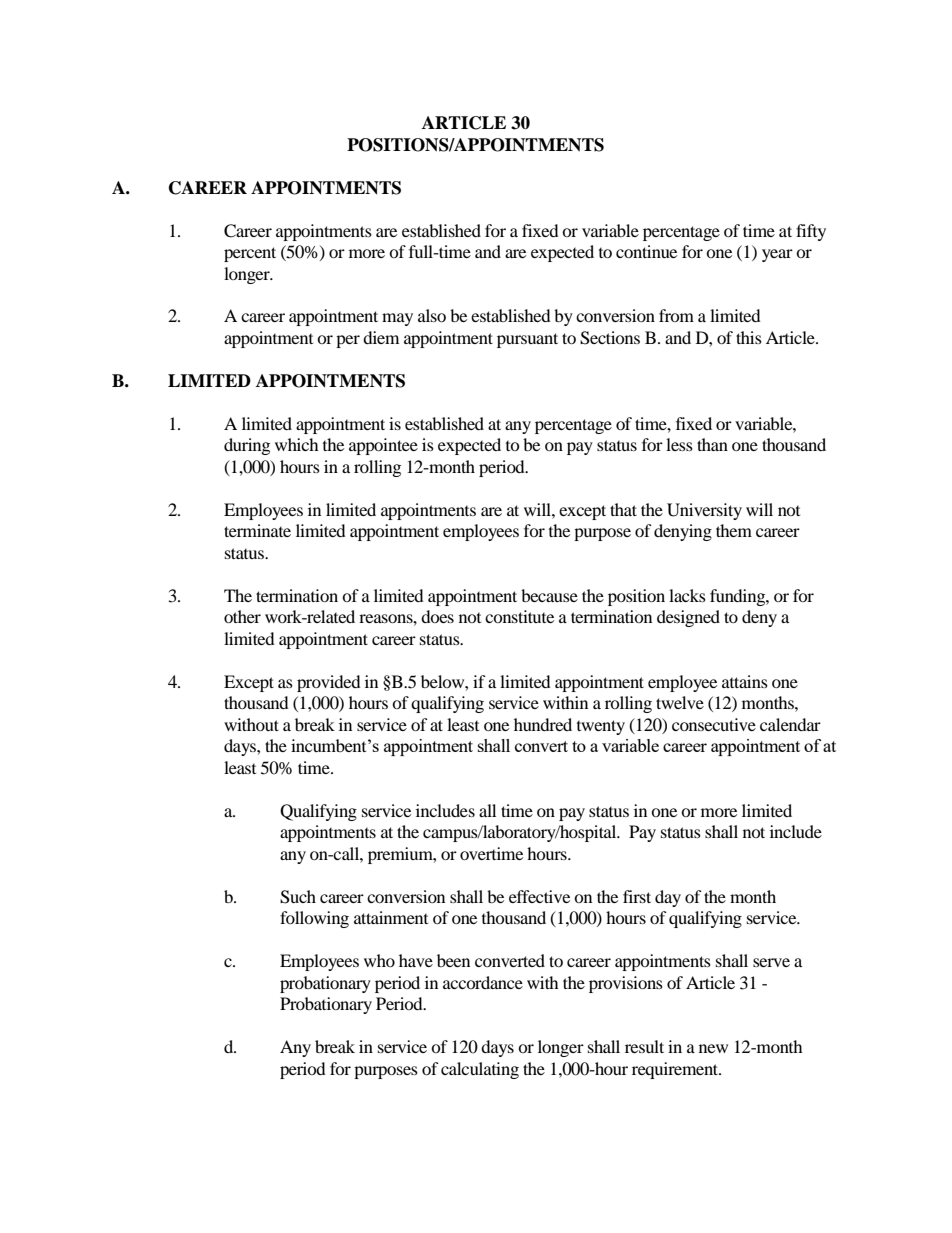 This page has height=1233, width=952. I want to click on provided, so click(329, 683).
